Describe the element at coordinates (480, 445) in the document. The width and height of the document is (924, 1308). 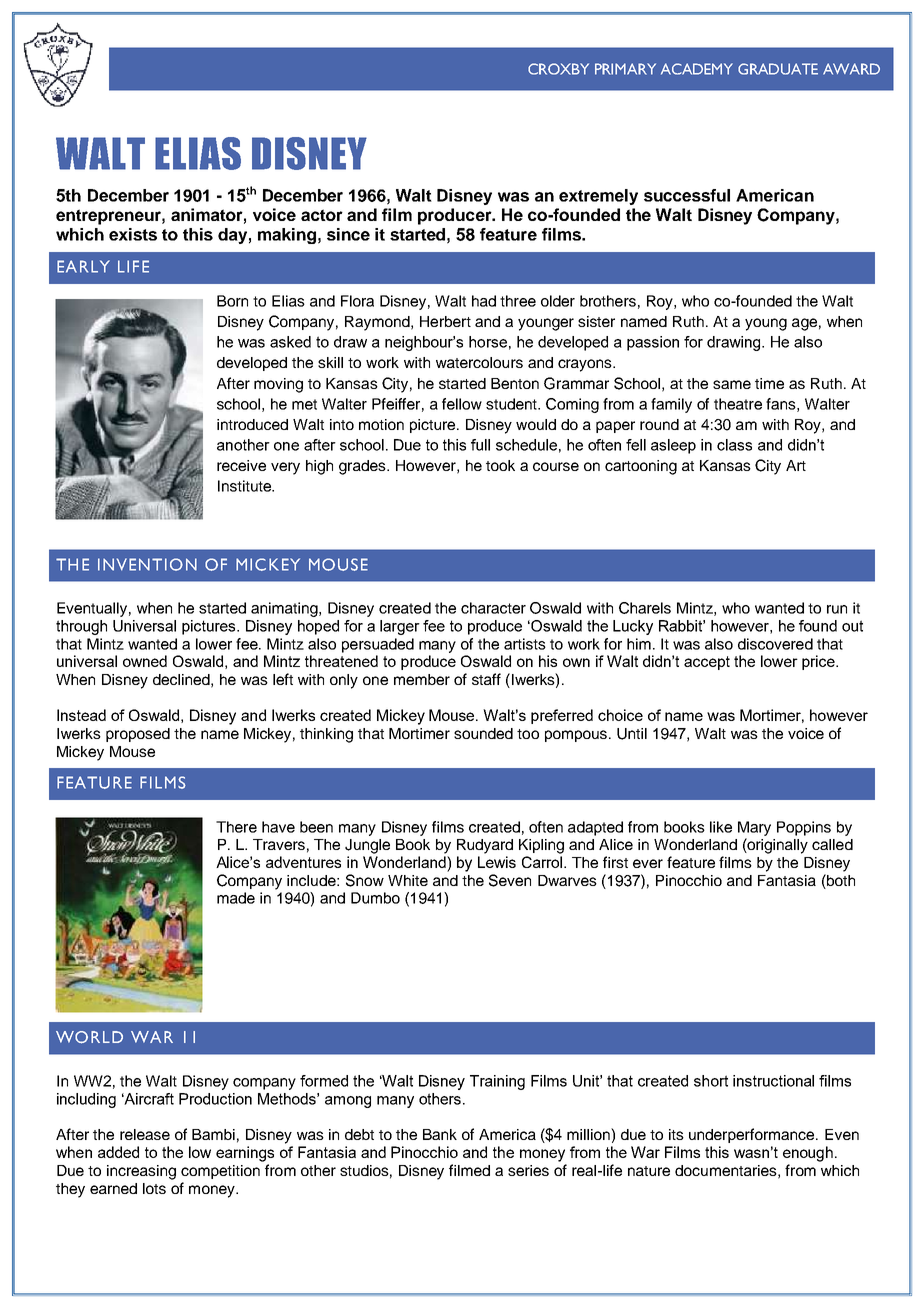
I see `full` at that location.
